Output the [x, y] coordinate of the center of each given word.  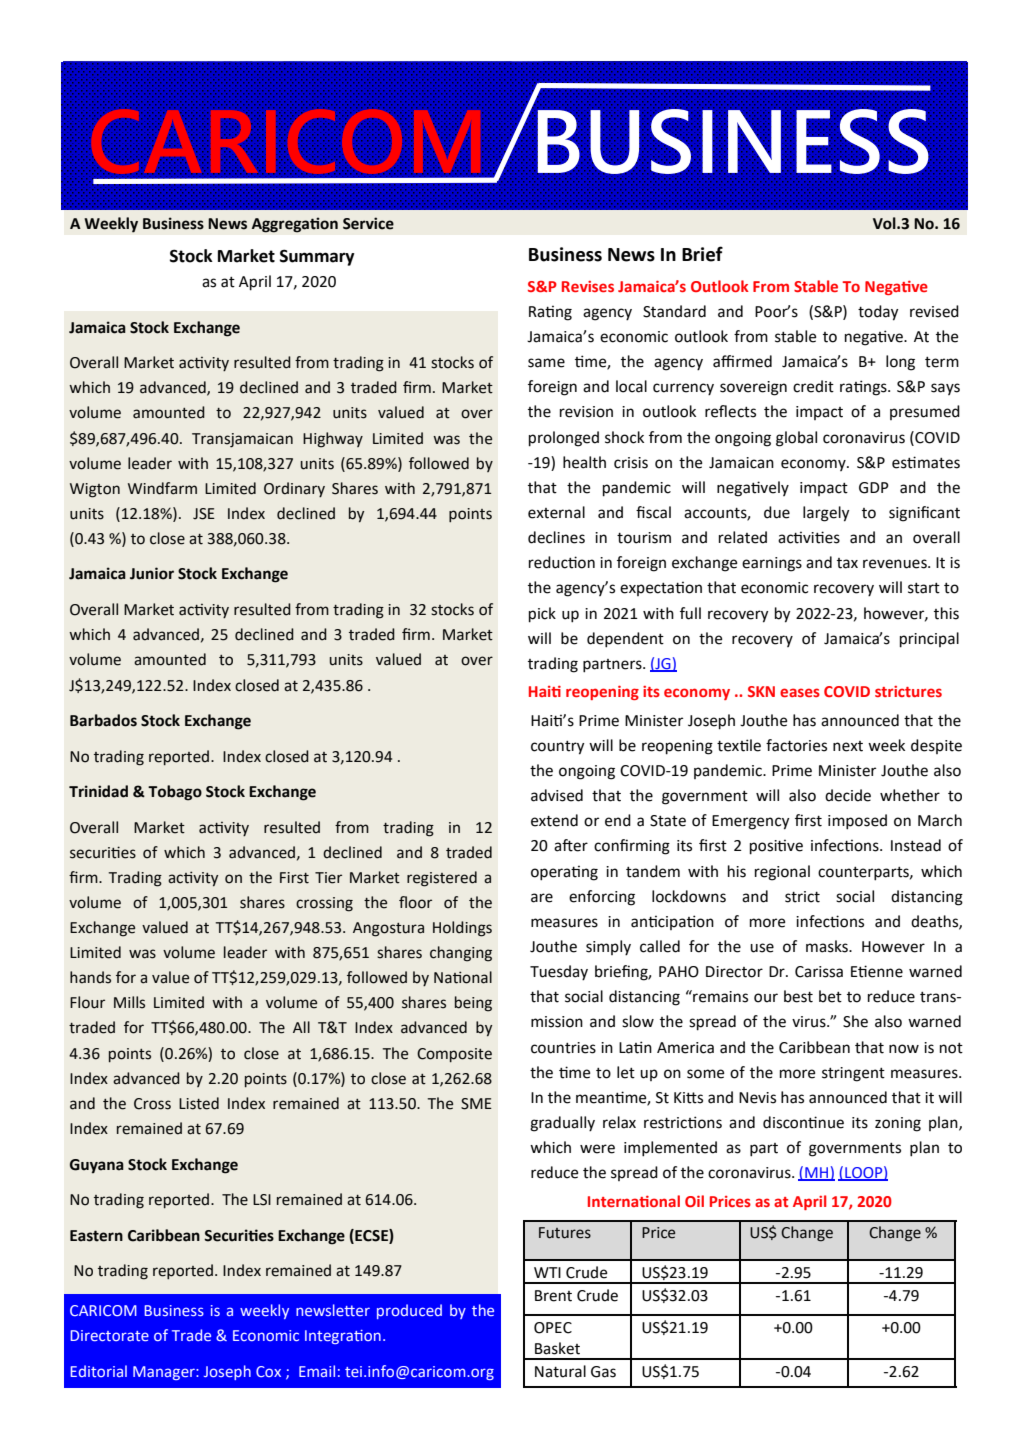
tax [847, 563]
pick [542, 615]
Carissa [819, 972]
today [878, 313]
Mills [129, 1002]
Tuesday [559, 973]
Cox [268, 1371]
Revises [588, 286]
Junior [152, 573]
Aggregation [295, 225]
